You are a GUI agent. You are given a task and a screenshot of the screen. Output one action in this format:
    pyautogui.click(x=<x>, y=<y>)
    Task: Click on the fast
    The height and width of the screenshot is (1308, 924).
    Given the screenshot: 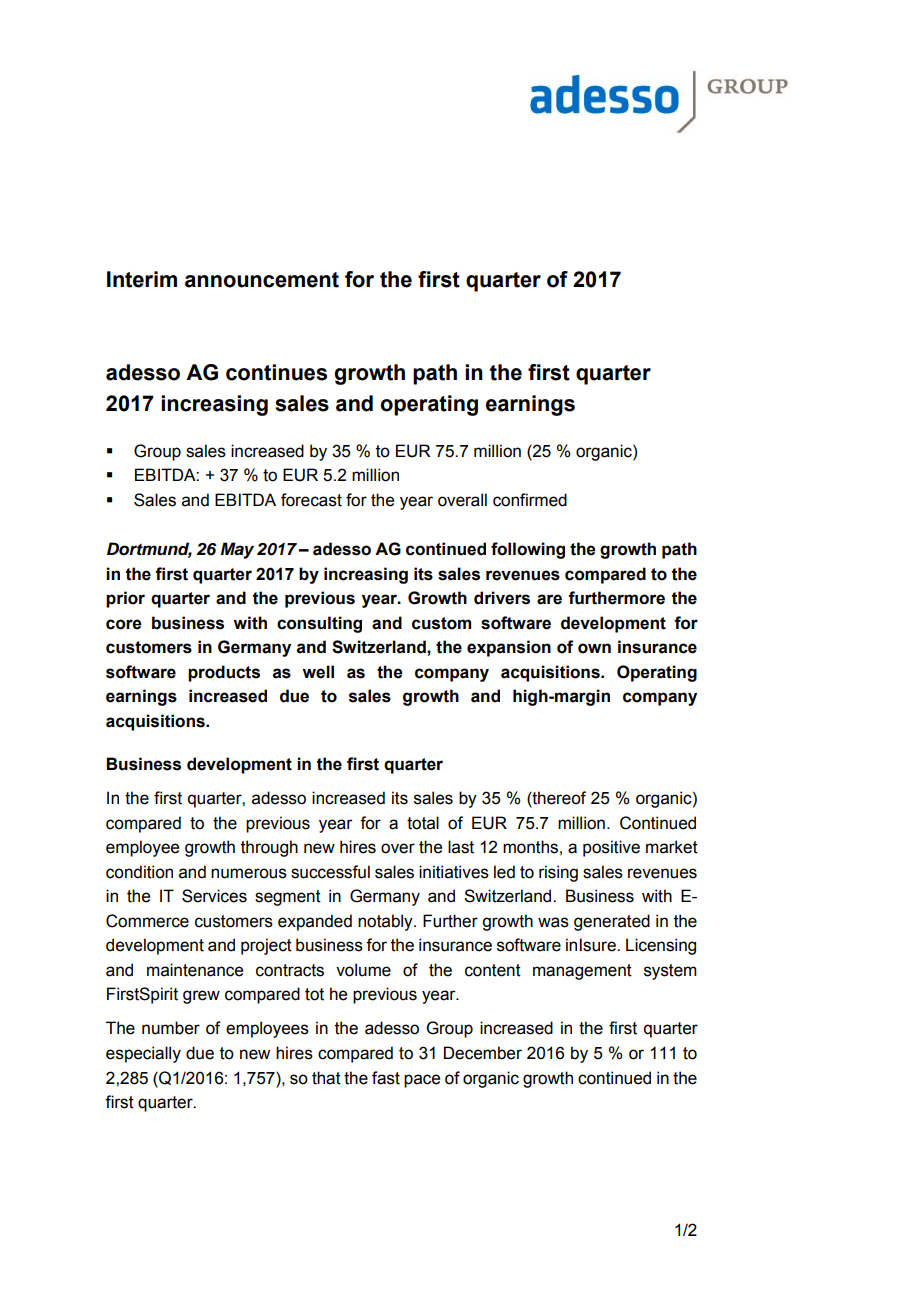 What is the action you would take?
    pyautogui.click(x=386, y=1078)
